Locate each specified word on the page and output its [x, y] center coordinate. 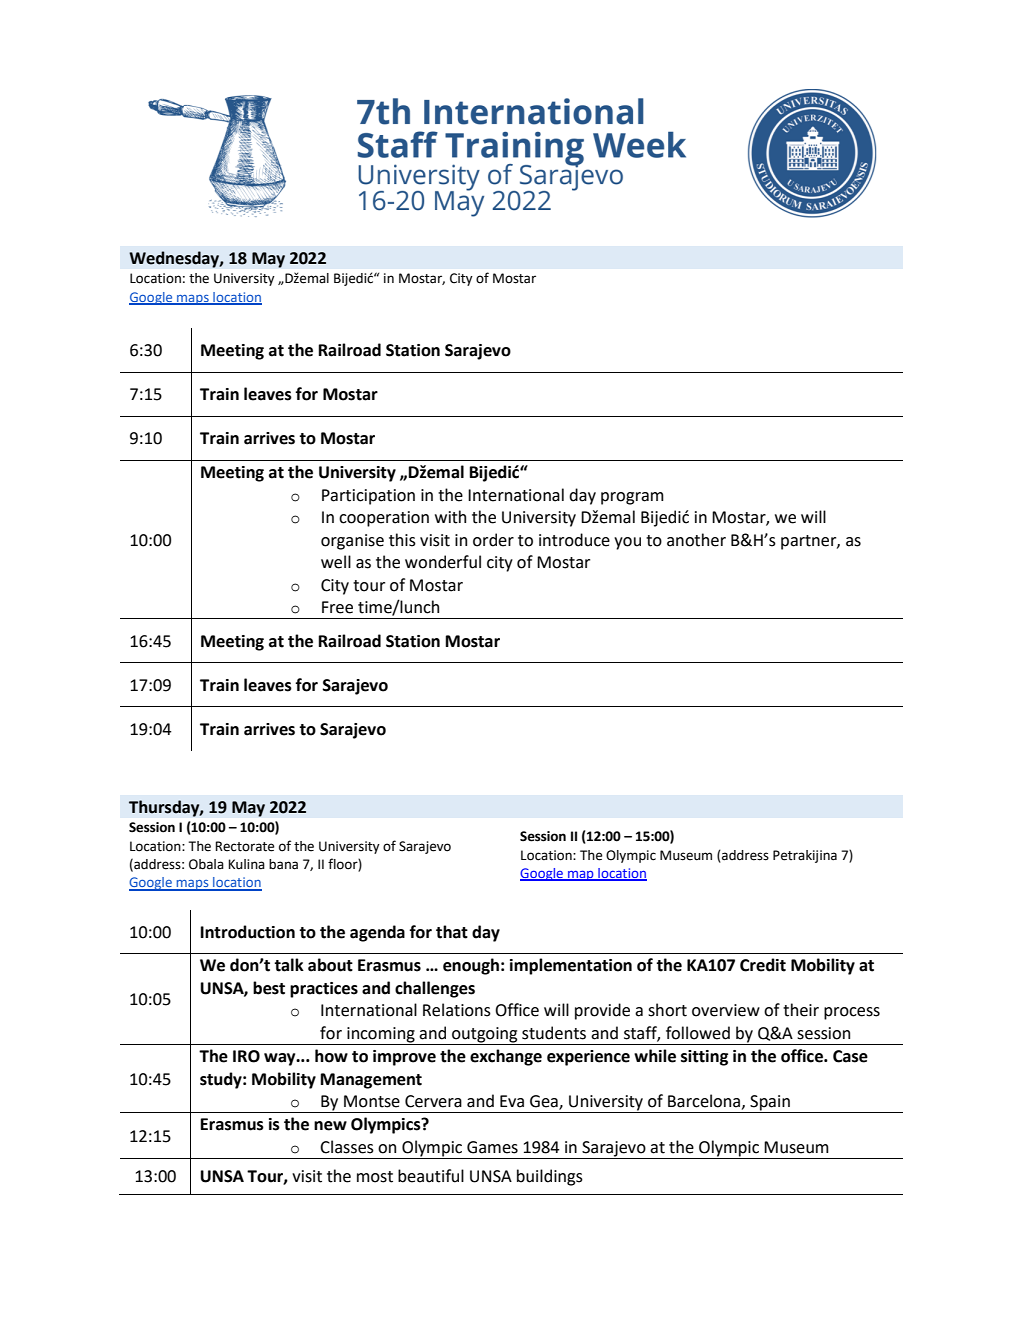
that [452, 932]
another [696, 540]
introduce [574, 540]
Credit [763, 965]
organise [352, 542]
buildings [550, 1177]
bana [283, 864]
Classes [347, 1147]
